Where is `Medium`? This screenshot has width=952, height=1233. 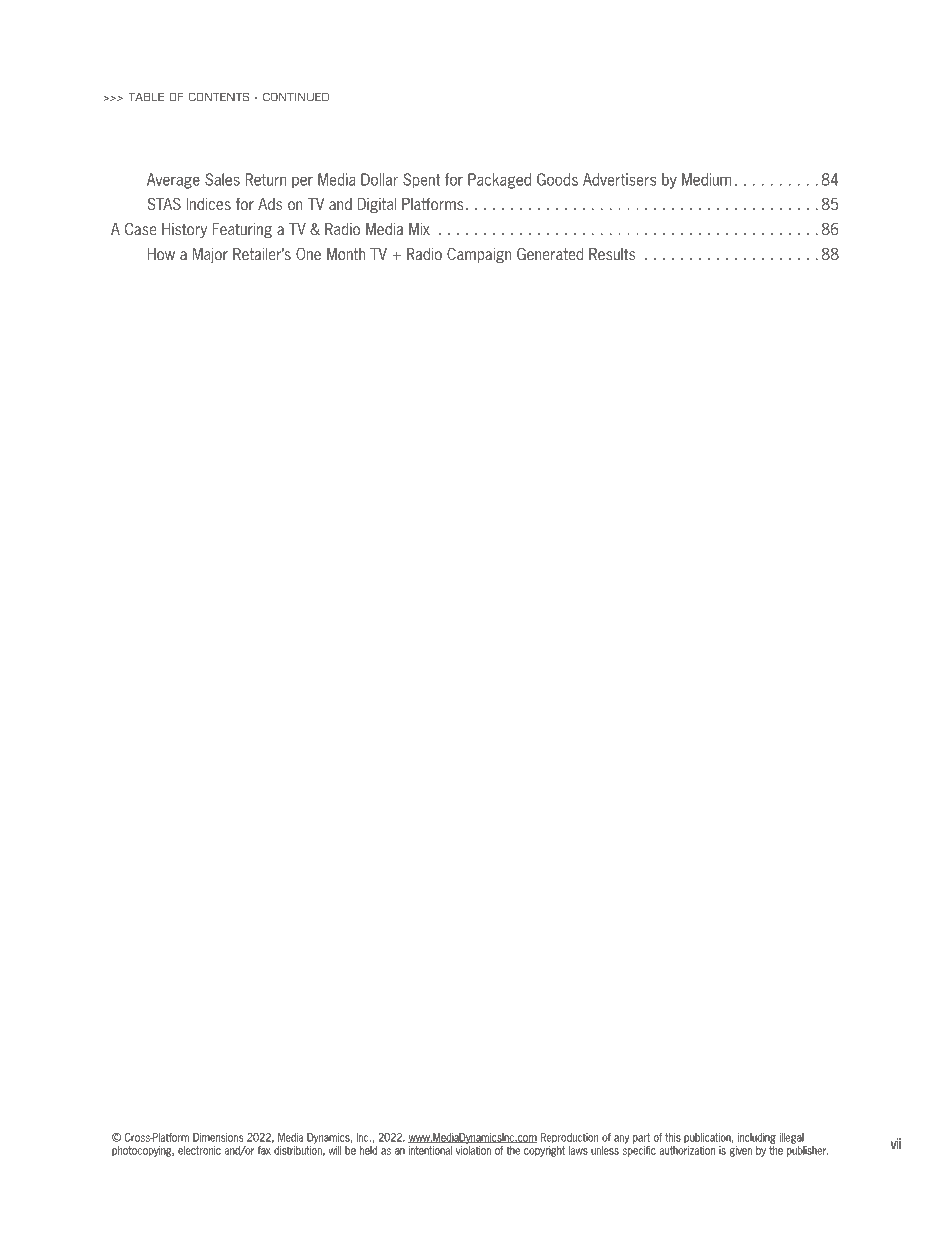 Medium is located at coordinates (706, 179).
